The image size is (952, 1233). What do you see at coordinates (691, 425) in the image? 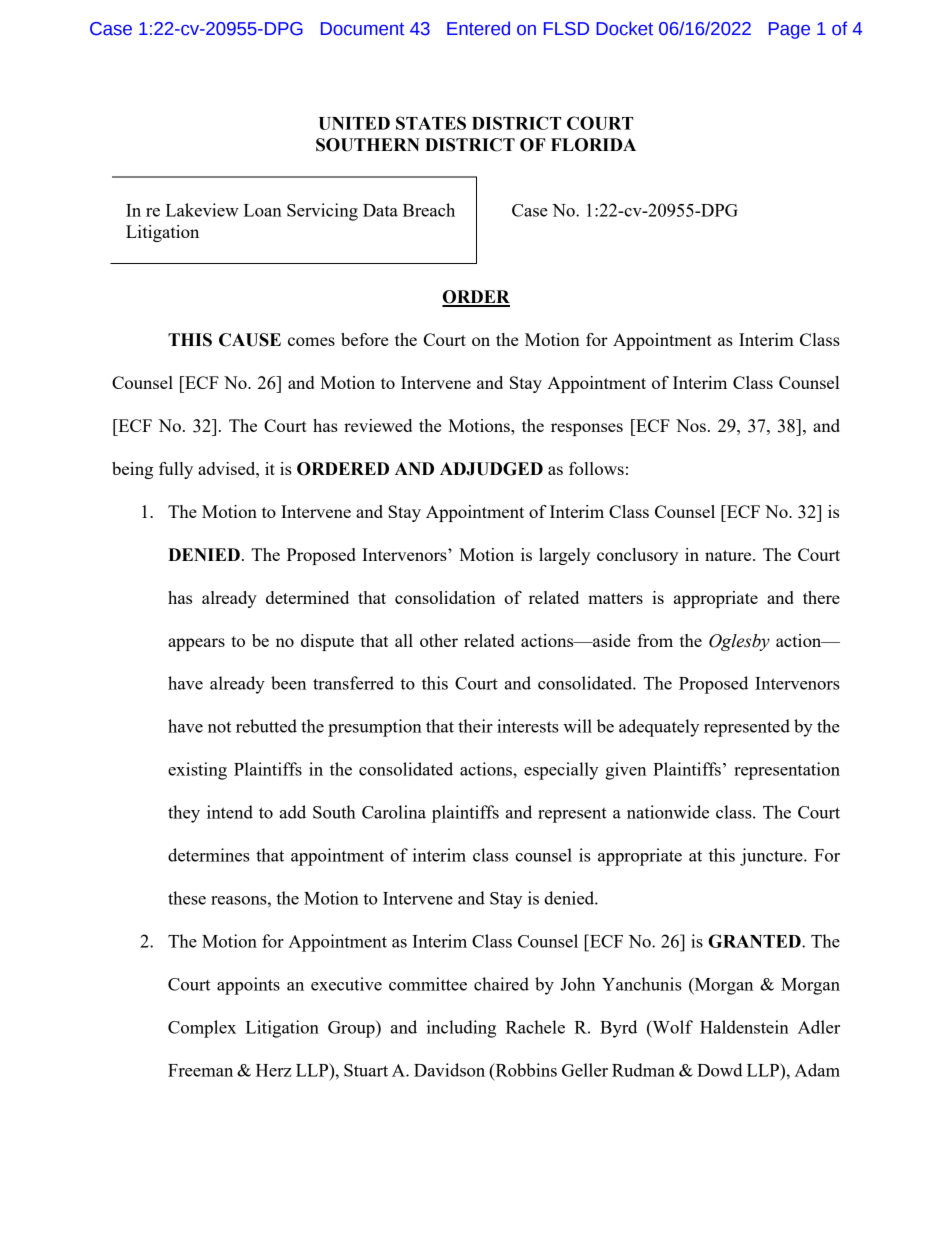
I see `Nos` at bounding box center [691, 425].
